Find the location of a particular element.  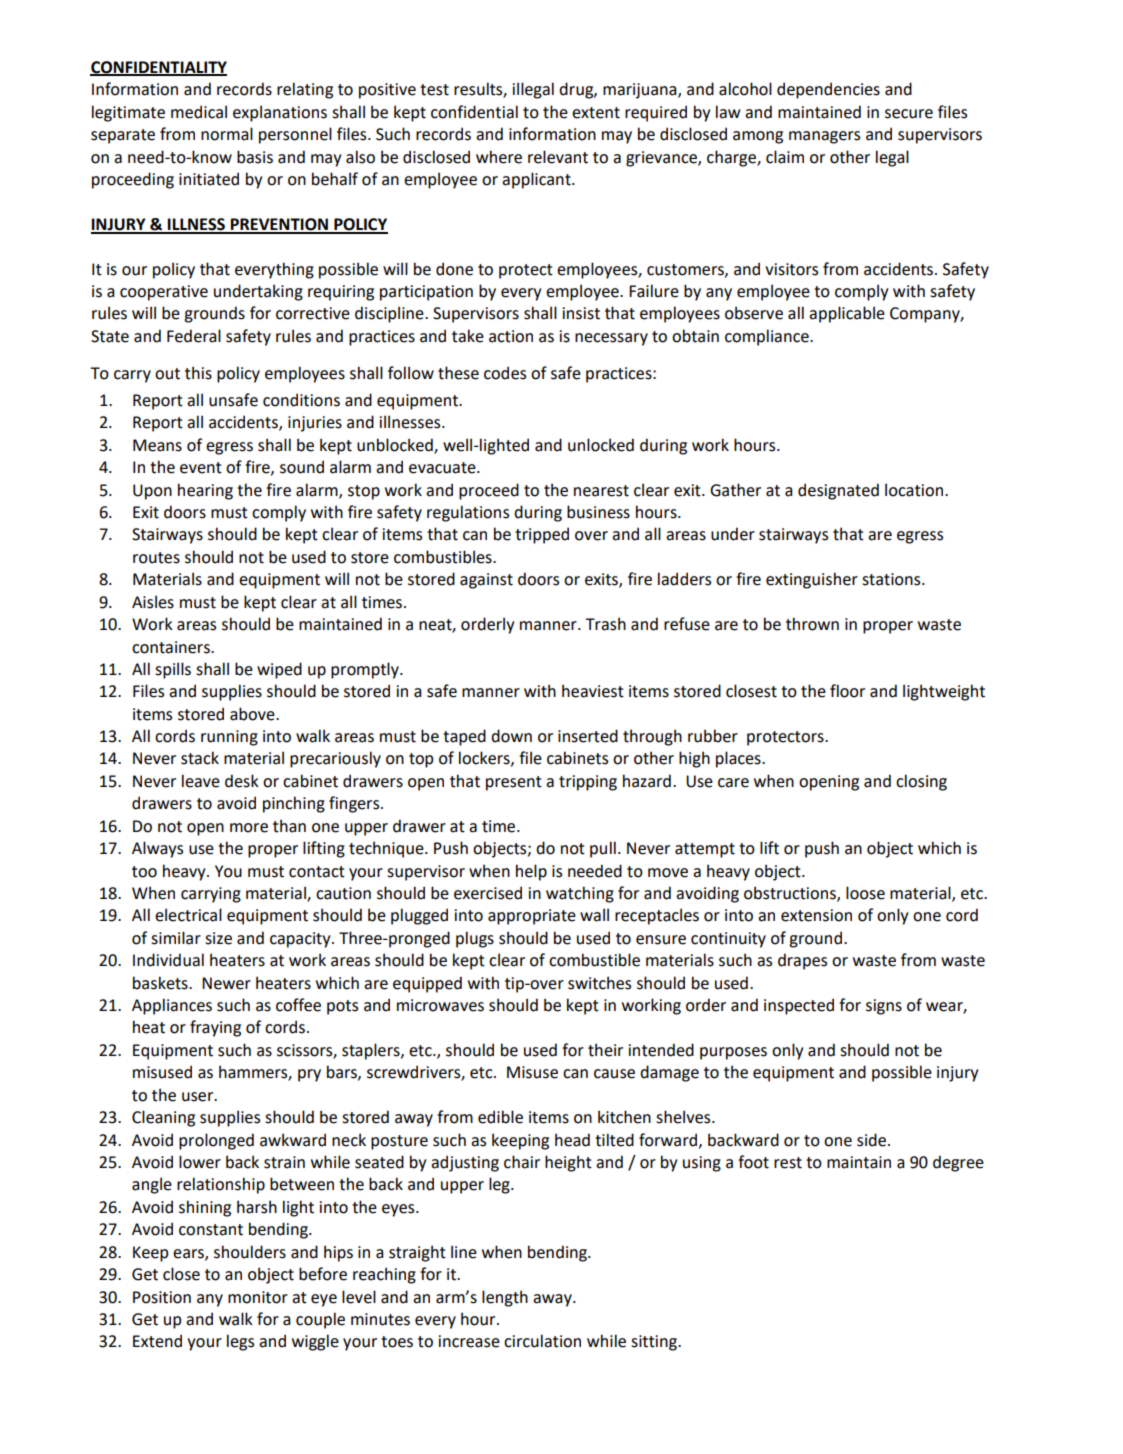

electrical is located at coordinates (188, 915).
